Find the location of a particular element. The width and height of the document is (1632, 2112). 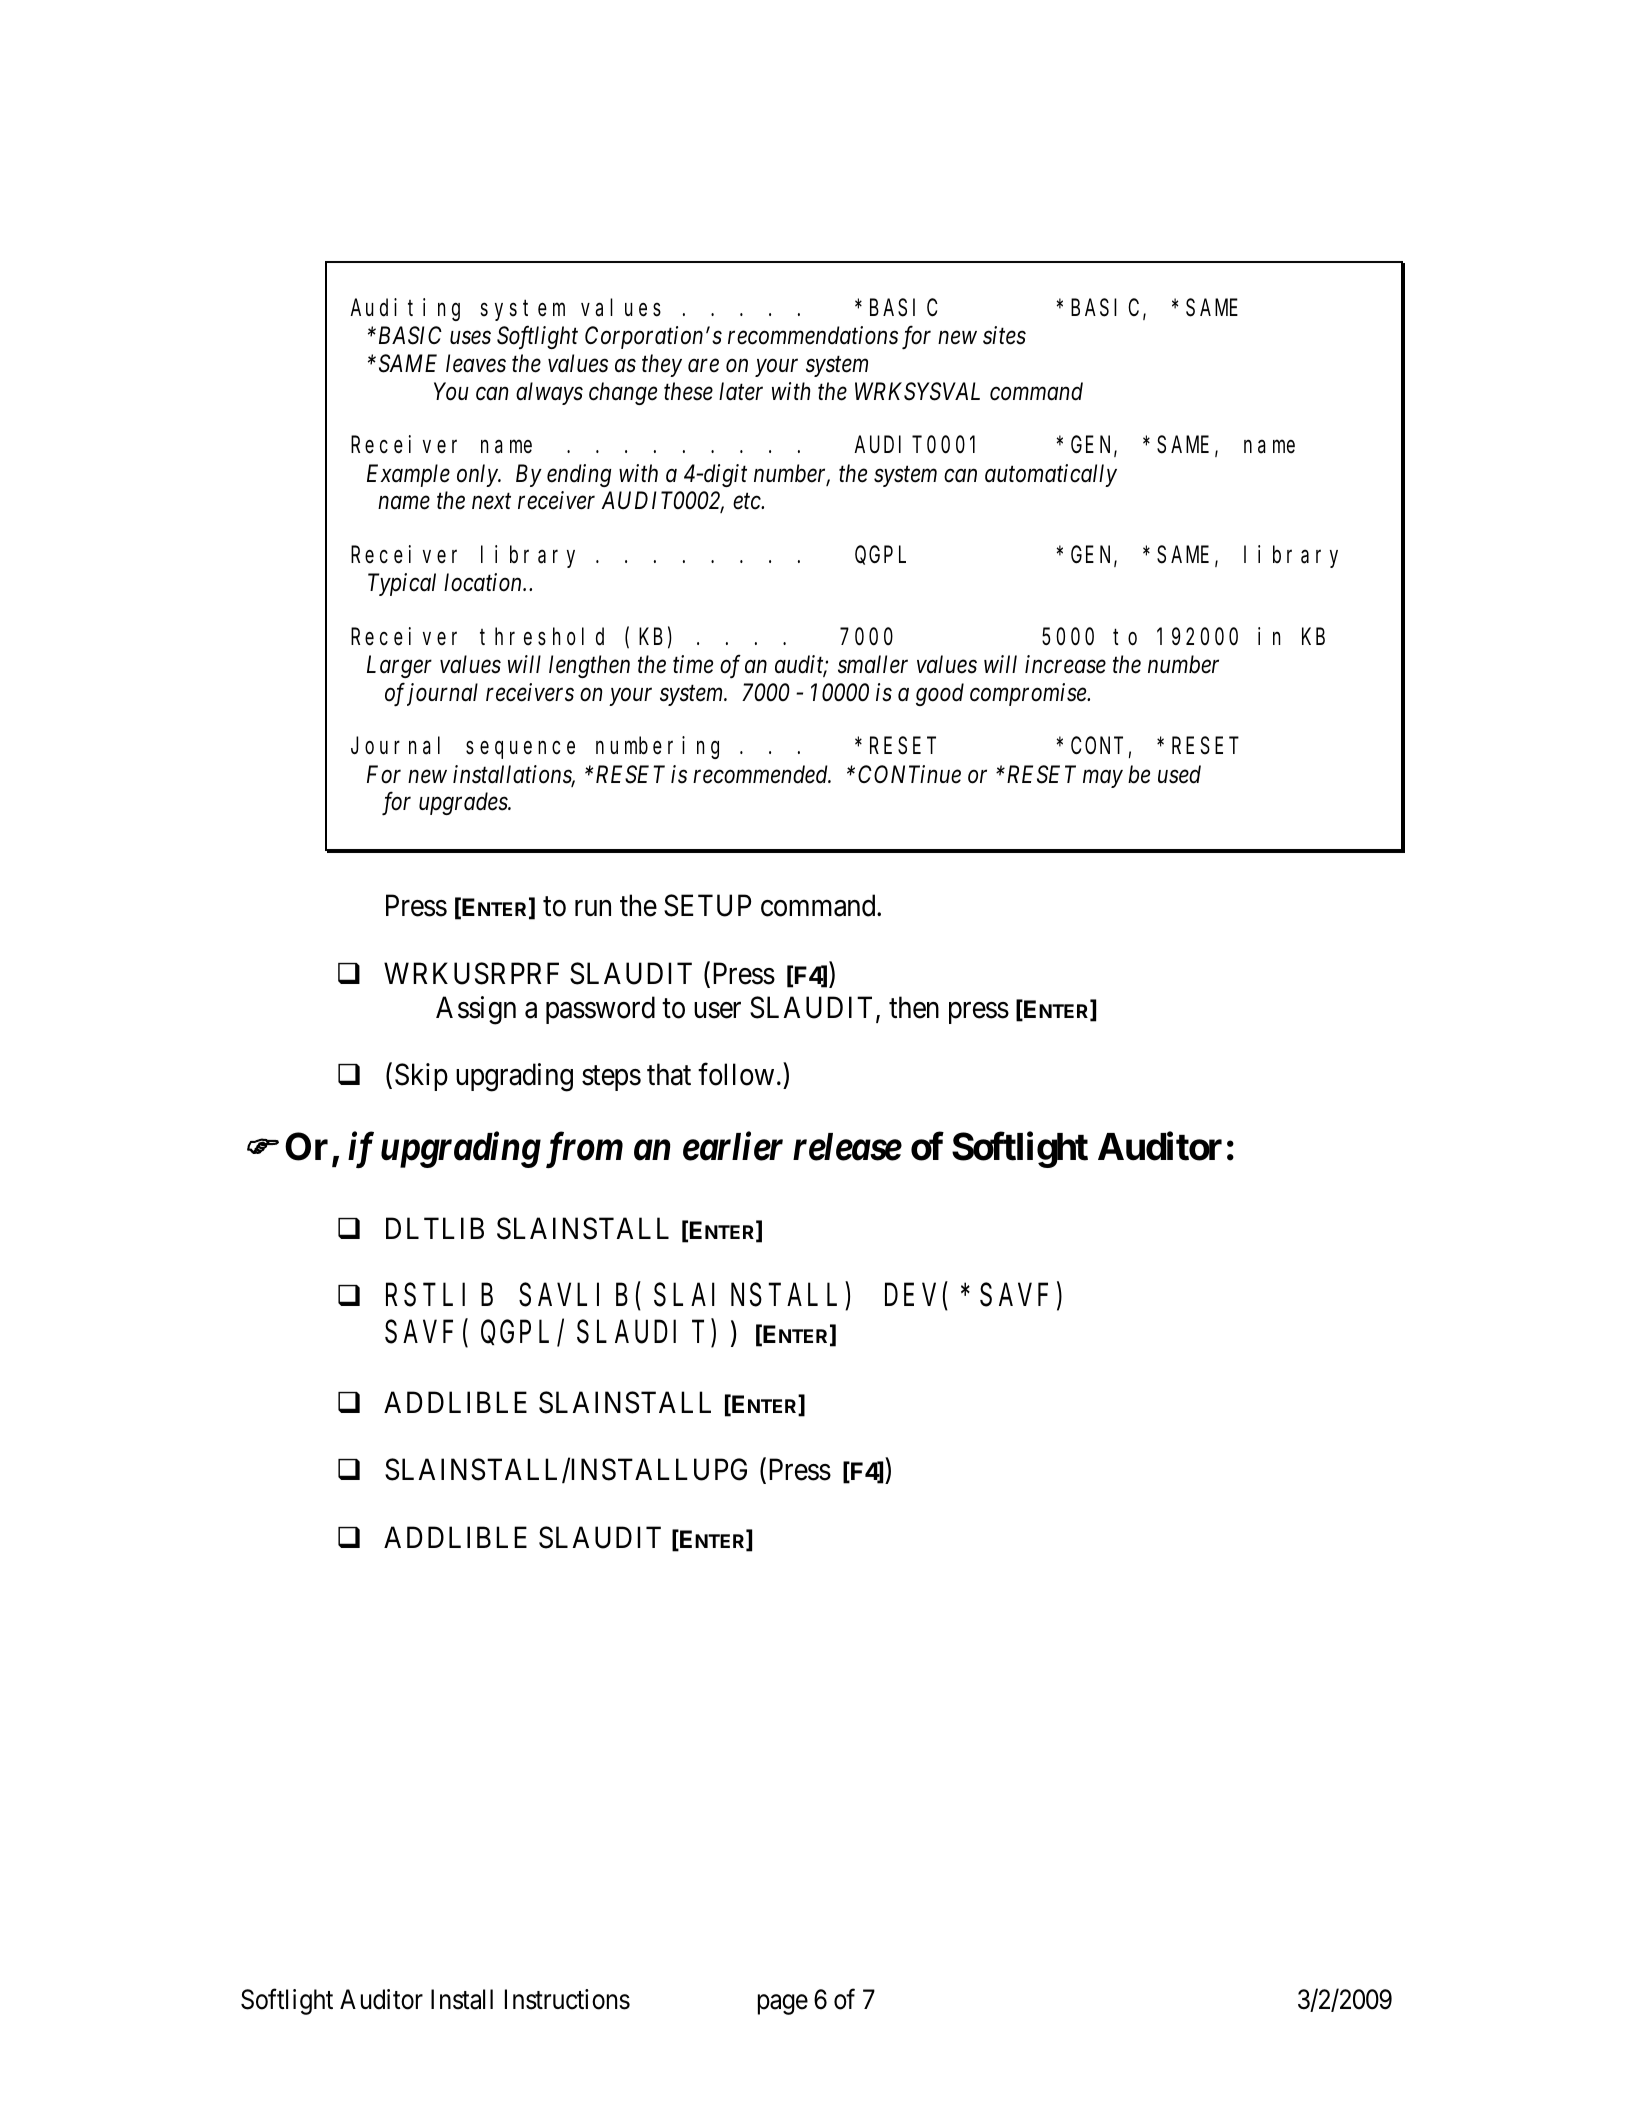

may is located at coordinates (1103, 779).
